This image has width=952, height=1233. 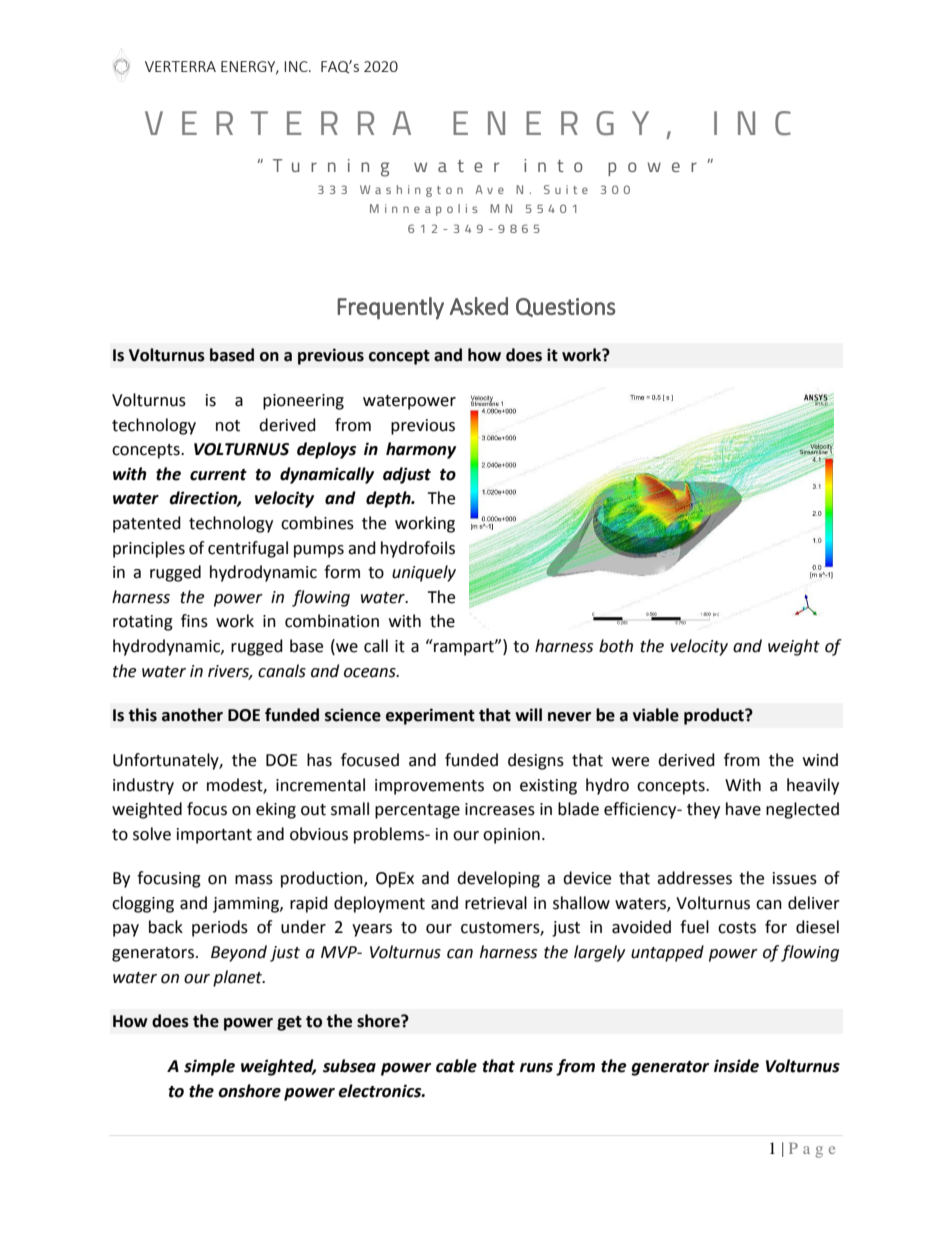 What do you see at coordinates (736, 1066) in the image?
I see `inside` at bounding box center [736, 1066].
